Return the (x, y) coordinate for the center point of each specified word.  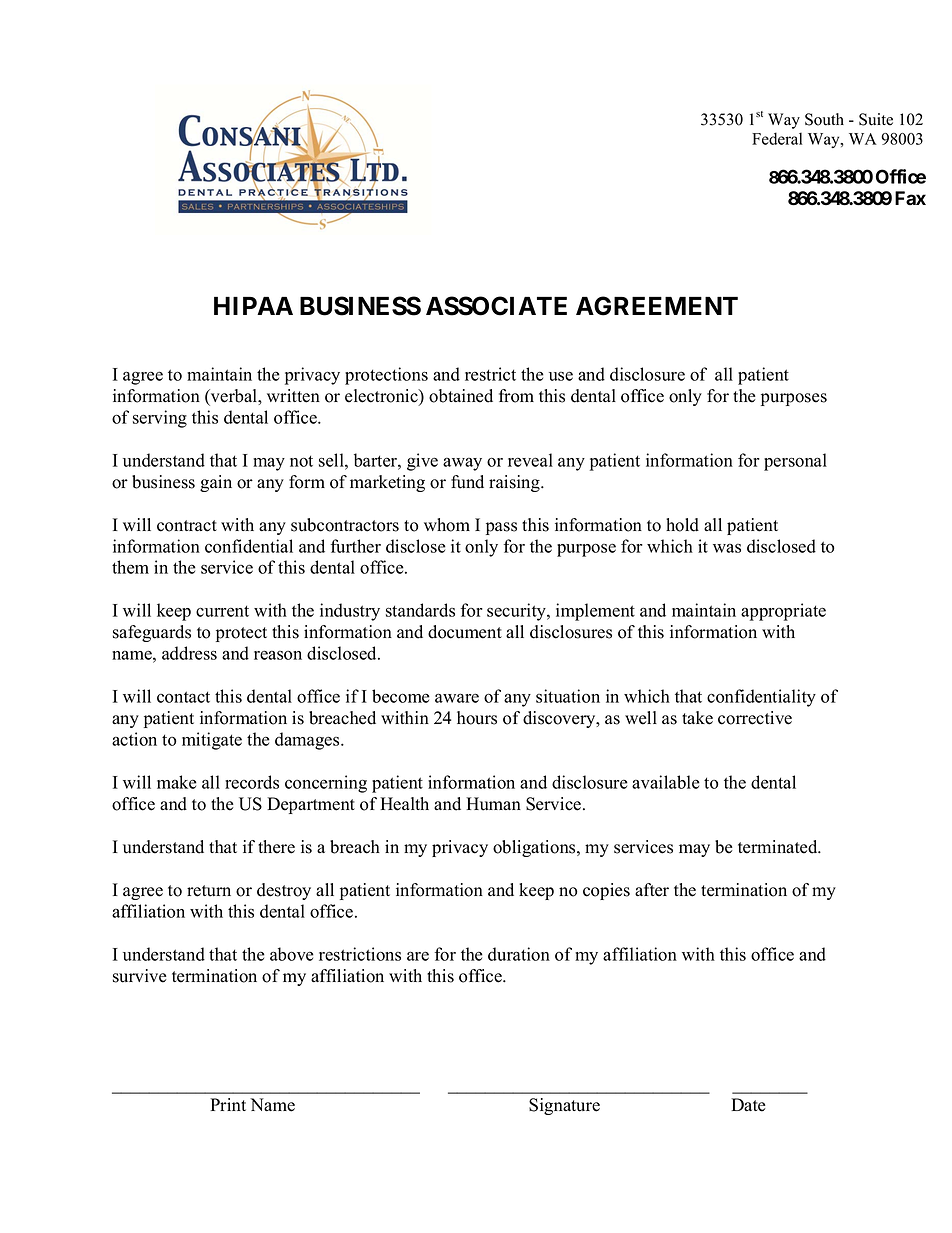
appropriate (783, 612)
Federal (777, 138)
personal (795, 462)
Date (748, 1105)
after (652, 890)
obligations (535, 848)
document (465, 632)
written (293, 396)
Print (228, 1104)
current (222, 611)
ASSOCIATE (496, 306)
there (276, 847)
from (516, 396)
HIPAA (253, 306)
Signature (564, 1106)
